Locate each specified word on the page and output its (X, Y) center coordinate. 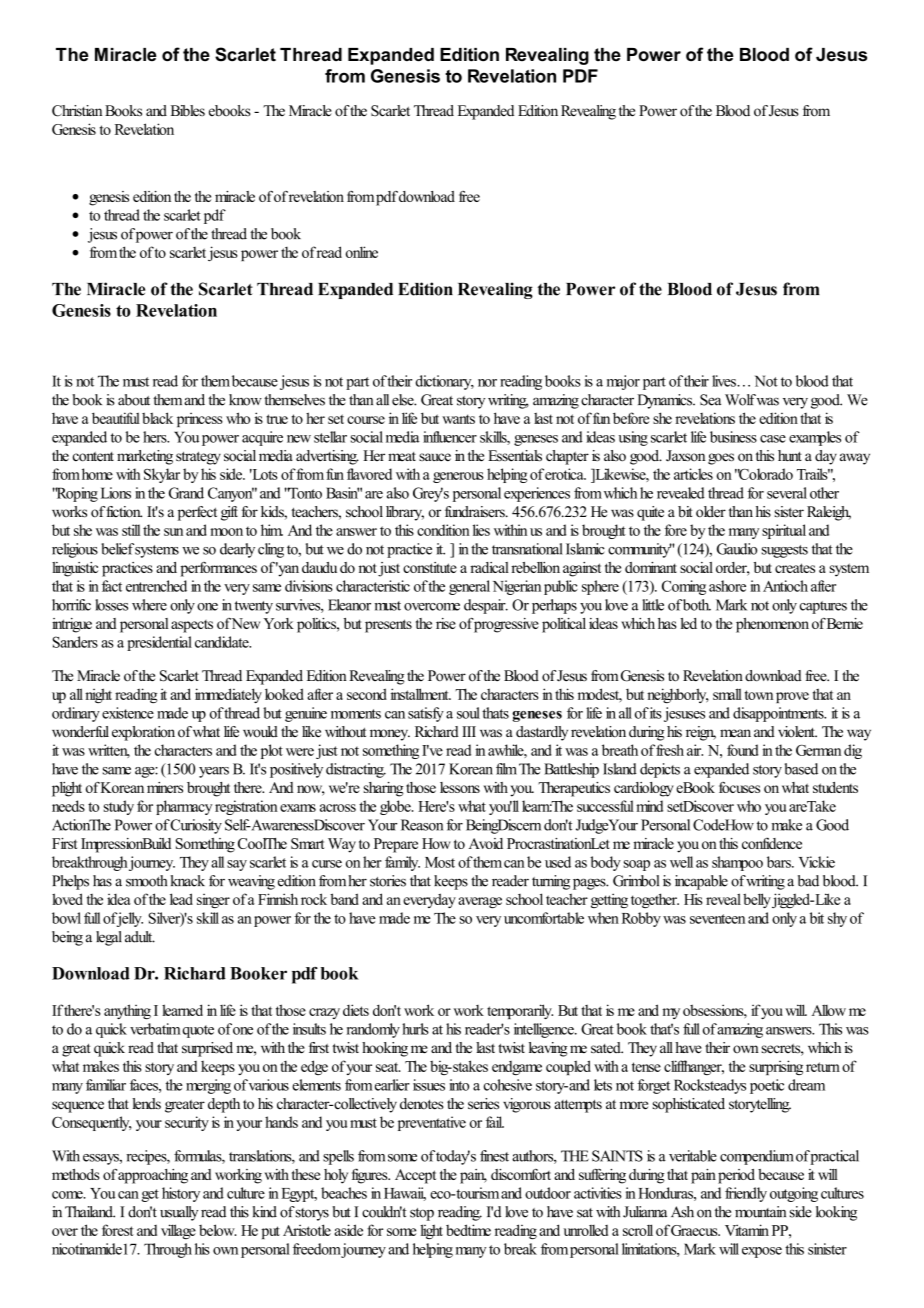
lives (725, 381)
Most (440, 862)
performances (218, 569)
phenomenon (772, 625)
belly (758, 900)
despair (486, 606)
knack (188, 881)
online (362, 252)
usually (179, 1213)
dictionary (445, 382)
